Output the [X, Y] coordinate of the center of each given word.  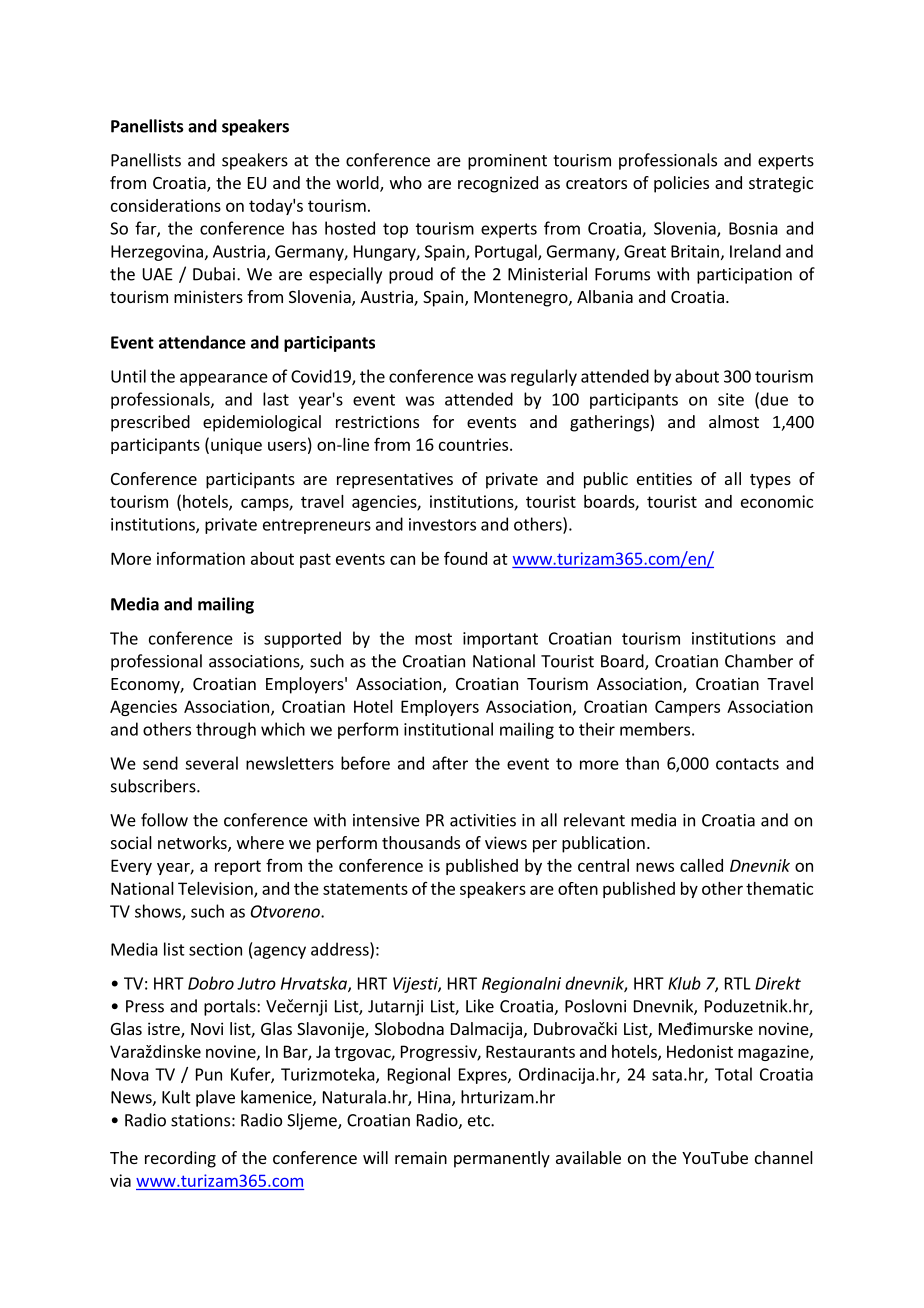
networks [193, 844]
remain [421, 1157]
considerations [166, 205]
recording [180, 1159]
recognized [498, 184]
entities [664, 478]
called [701, 865]
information [201, 558]
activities [483, 820]
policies [681, 184]
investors [442, 524]
